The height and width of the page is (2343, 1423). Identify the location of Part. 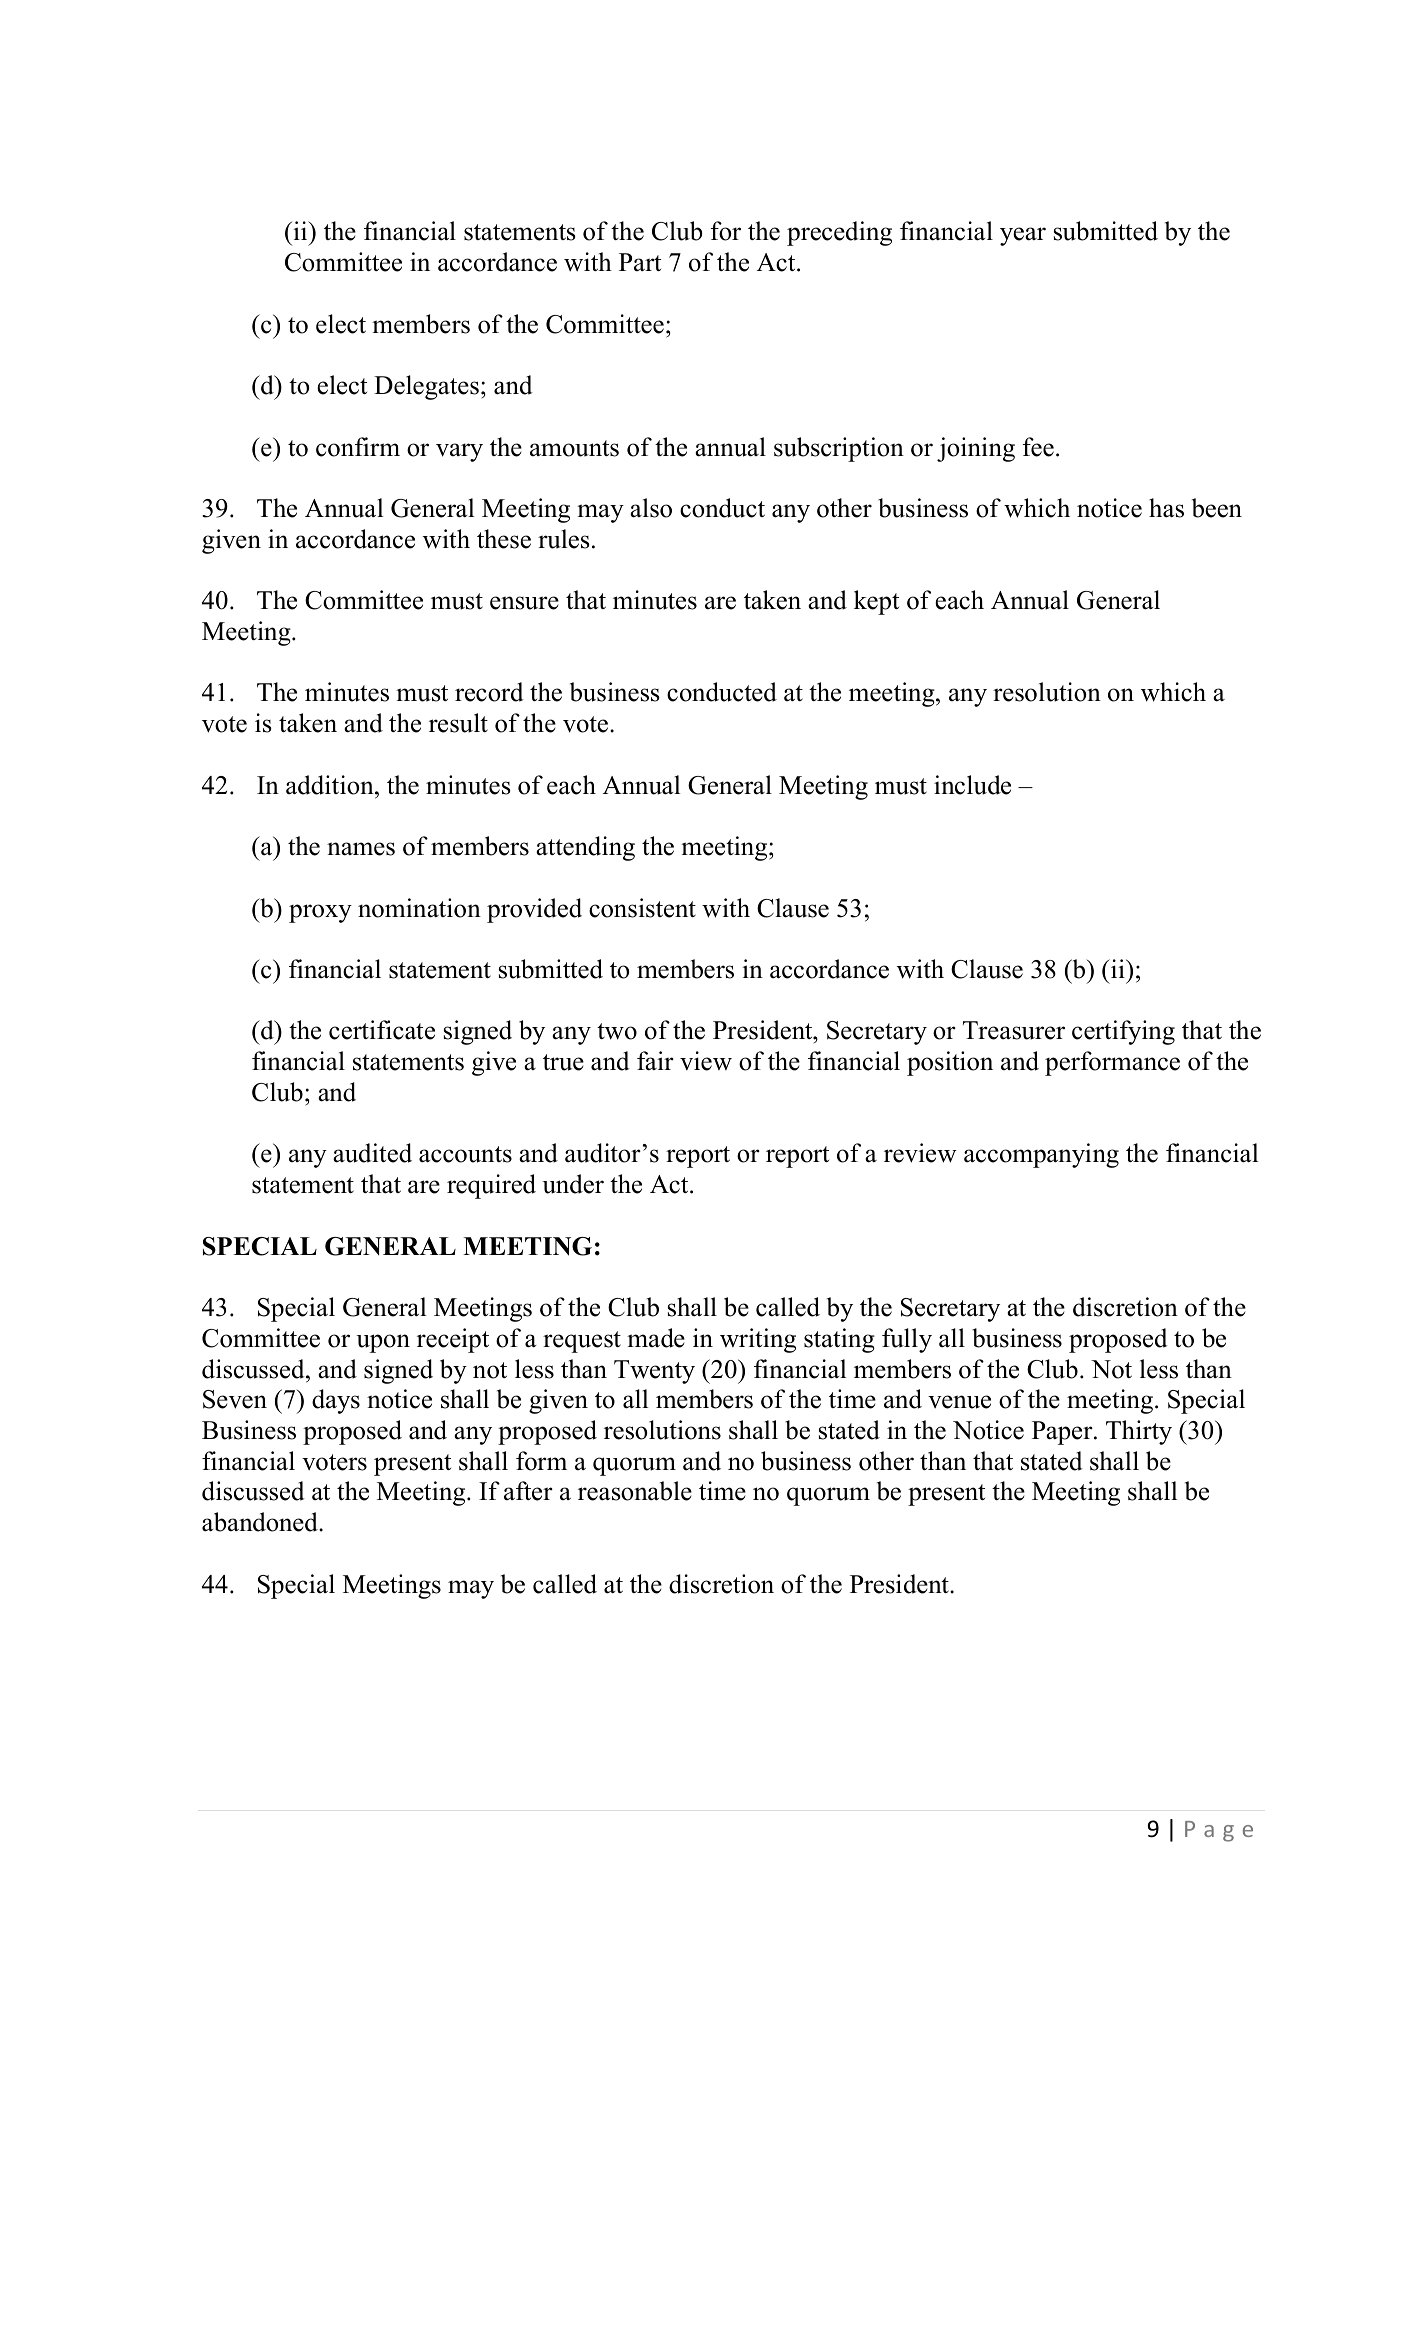
(640, 262).
